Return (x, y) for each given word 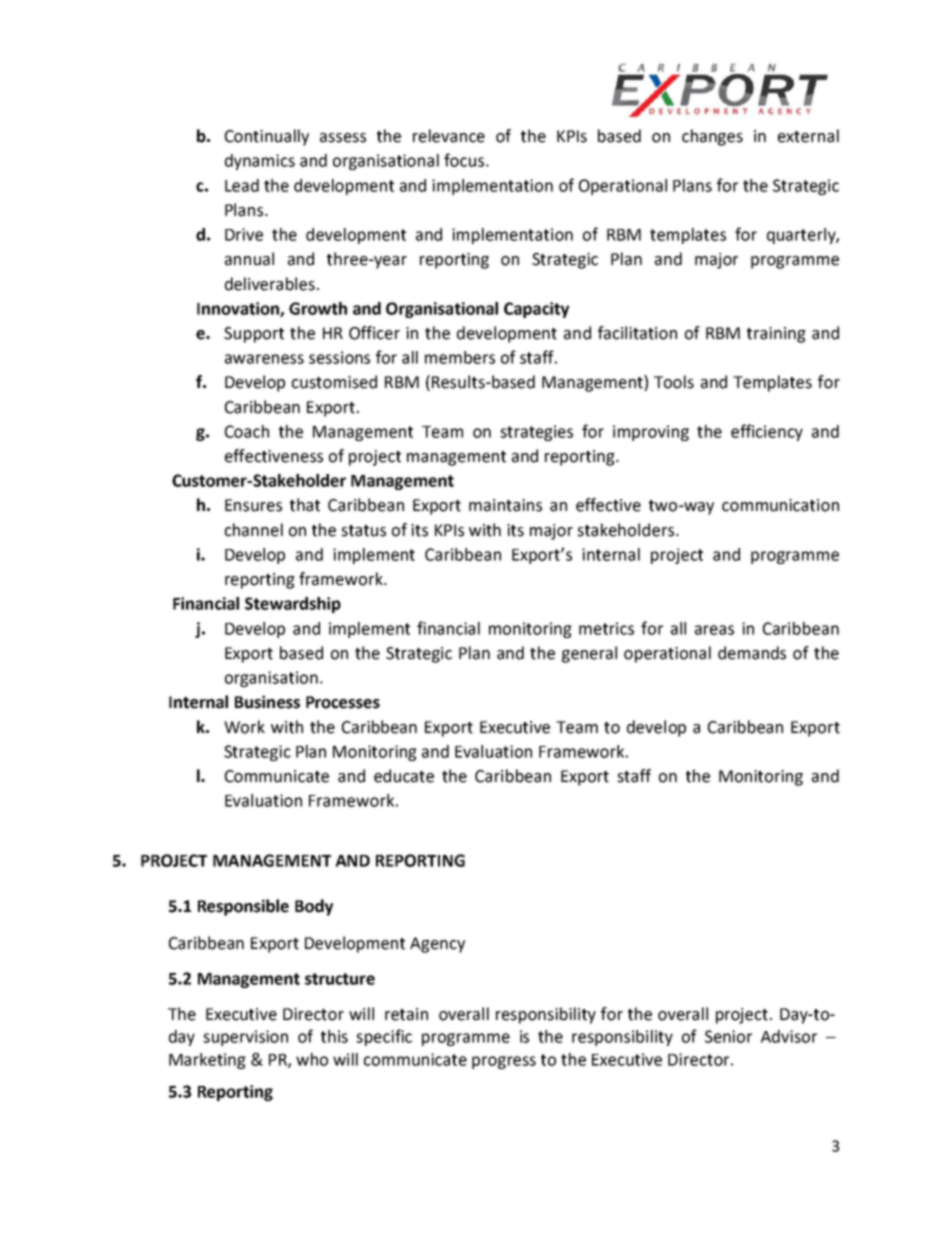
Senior (728, 1036)
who (312, 1059)
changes (712, 137)
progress (504, 1062)
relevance (449, 136)
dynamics (260, 162)
